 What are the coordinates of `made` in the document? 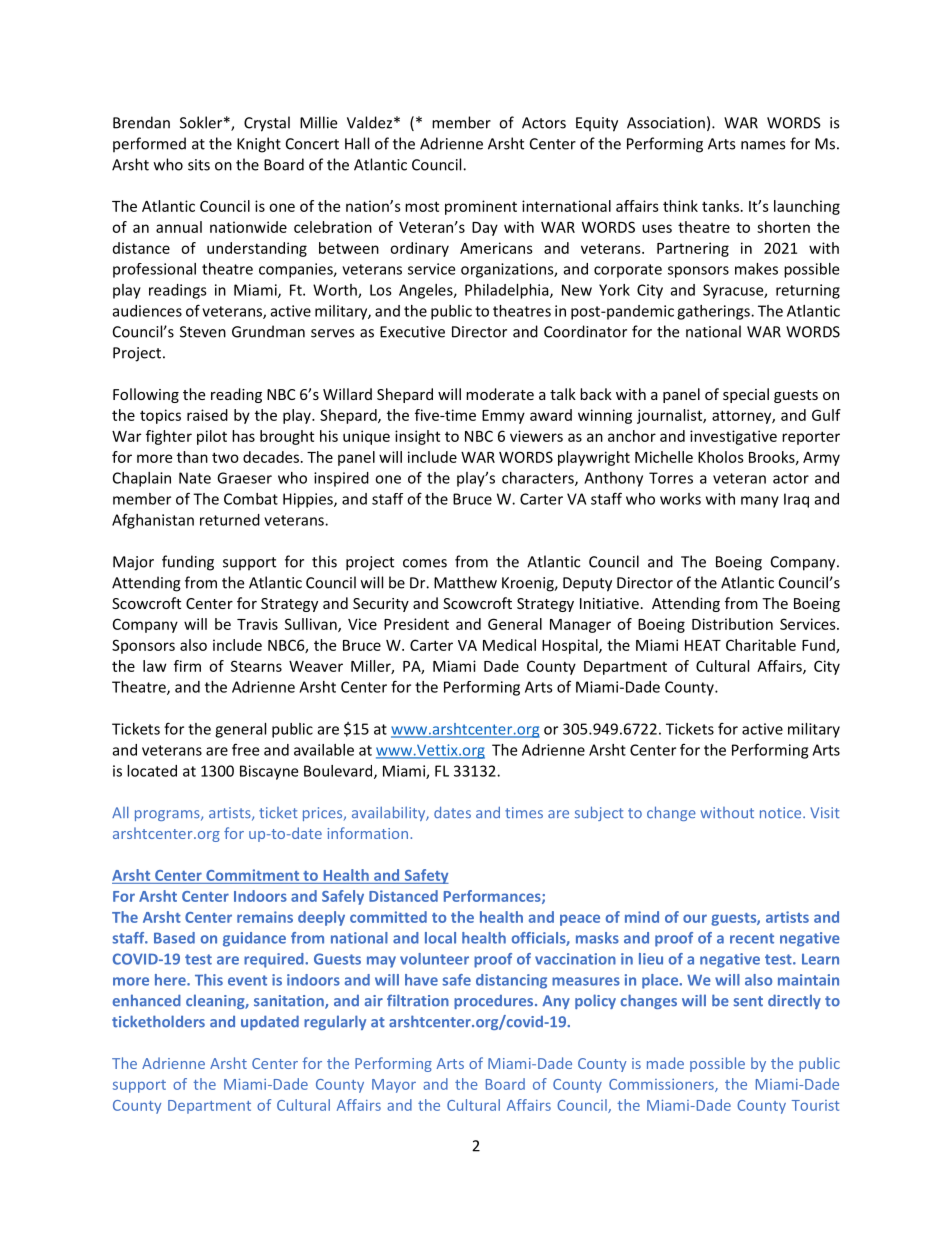 It's located at (665, 1063).
